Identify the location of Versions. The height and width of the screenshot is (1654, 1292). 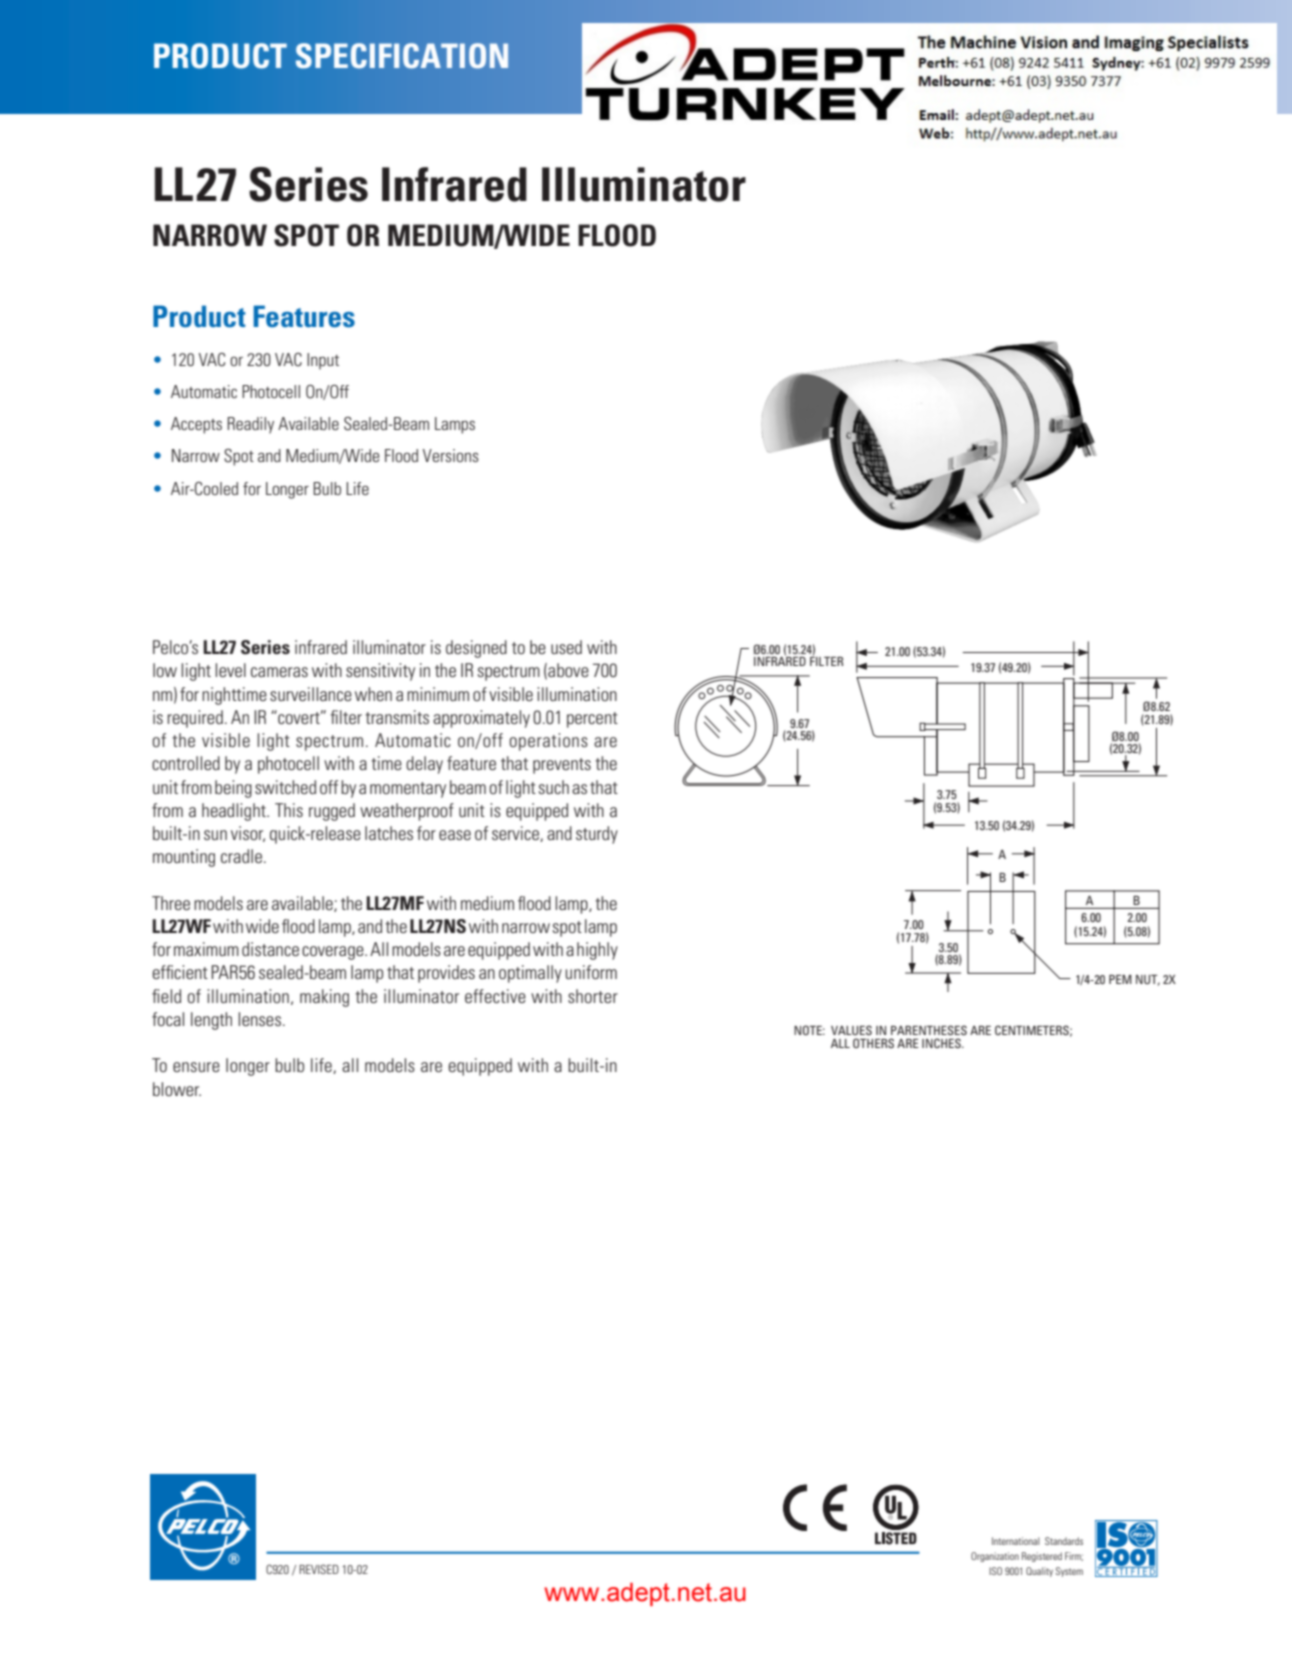
(451, 455).
